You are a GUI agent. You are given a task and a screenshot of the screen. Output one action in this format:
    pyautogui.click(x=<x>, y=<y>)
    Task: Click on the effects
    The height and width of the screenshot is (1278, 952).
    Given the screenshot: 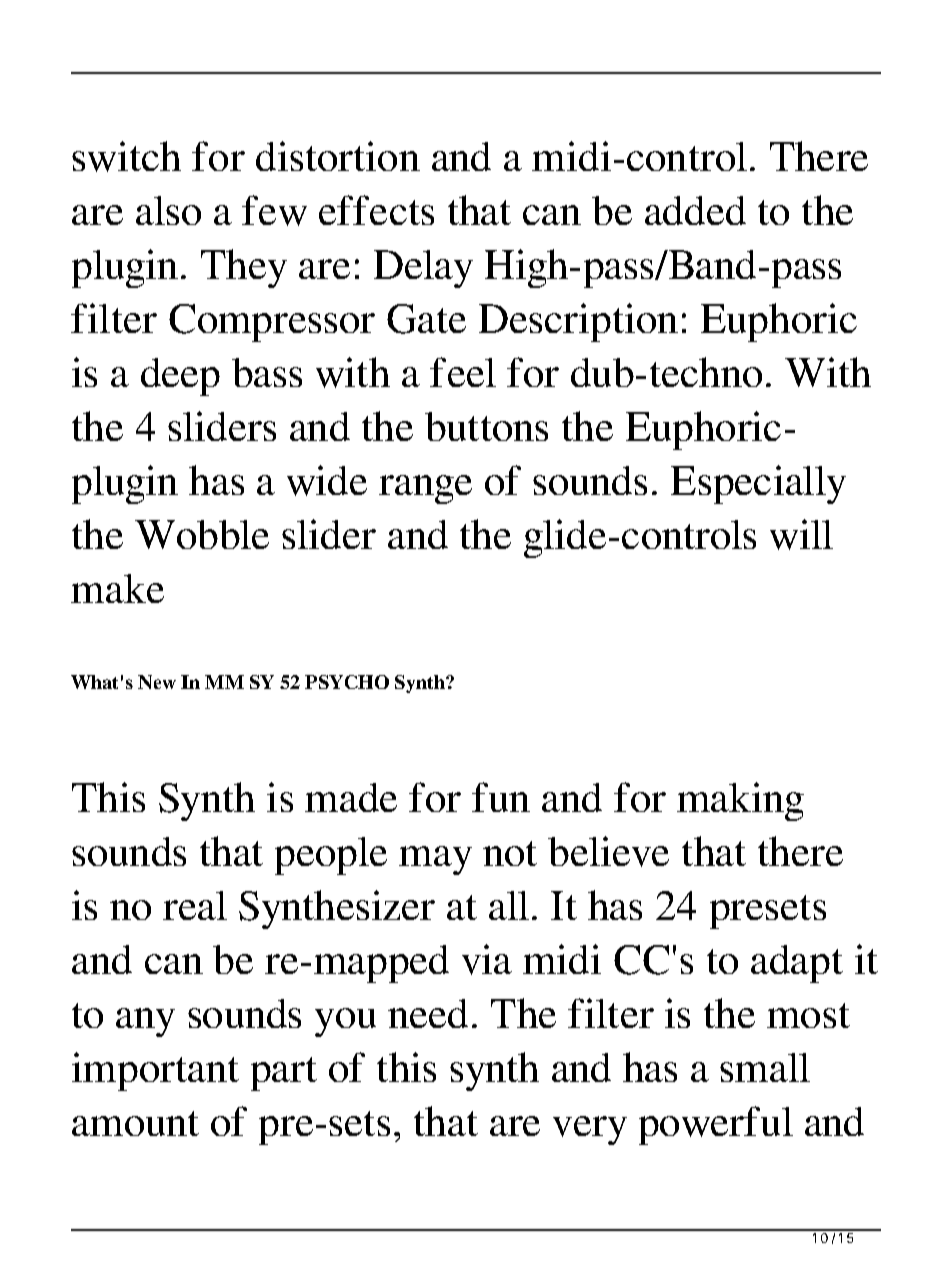 What is the action you would take?
    pyautogui.click(x=376, y=210)
